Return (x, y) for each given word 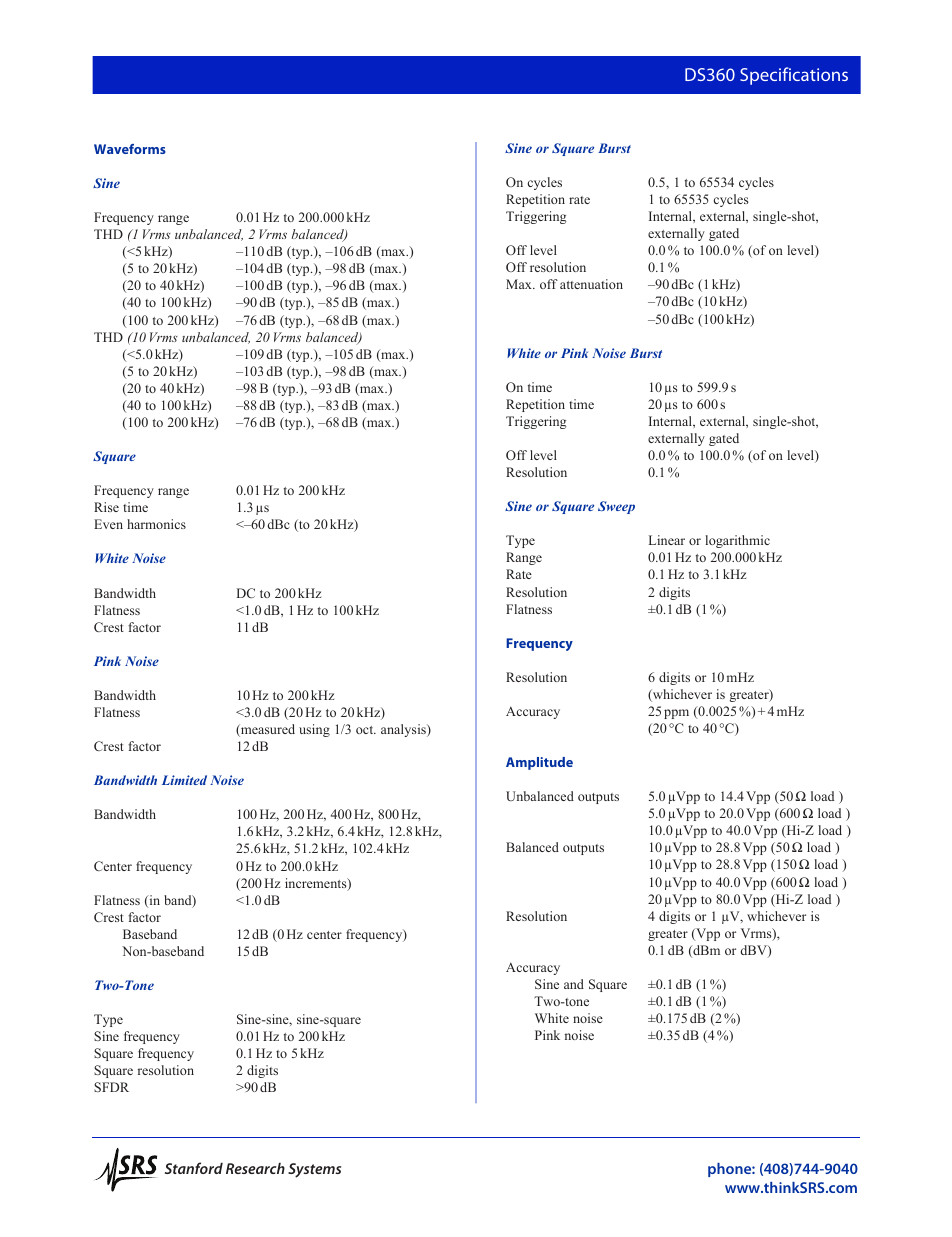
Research (255, 1168)
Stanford (194, 1168)
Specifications (794, 76)
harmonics (156, 524)
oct (366, 730)
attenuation (591, 284)
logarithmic (737, 541)
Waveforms (130, 149)
